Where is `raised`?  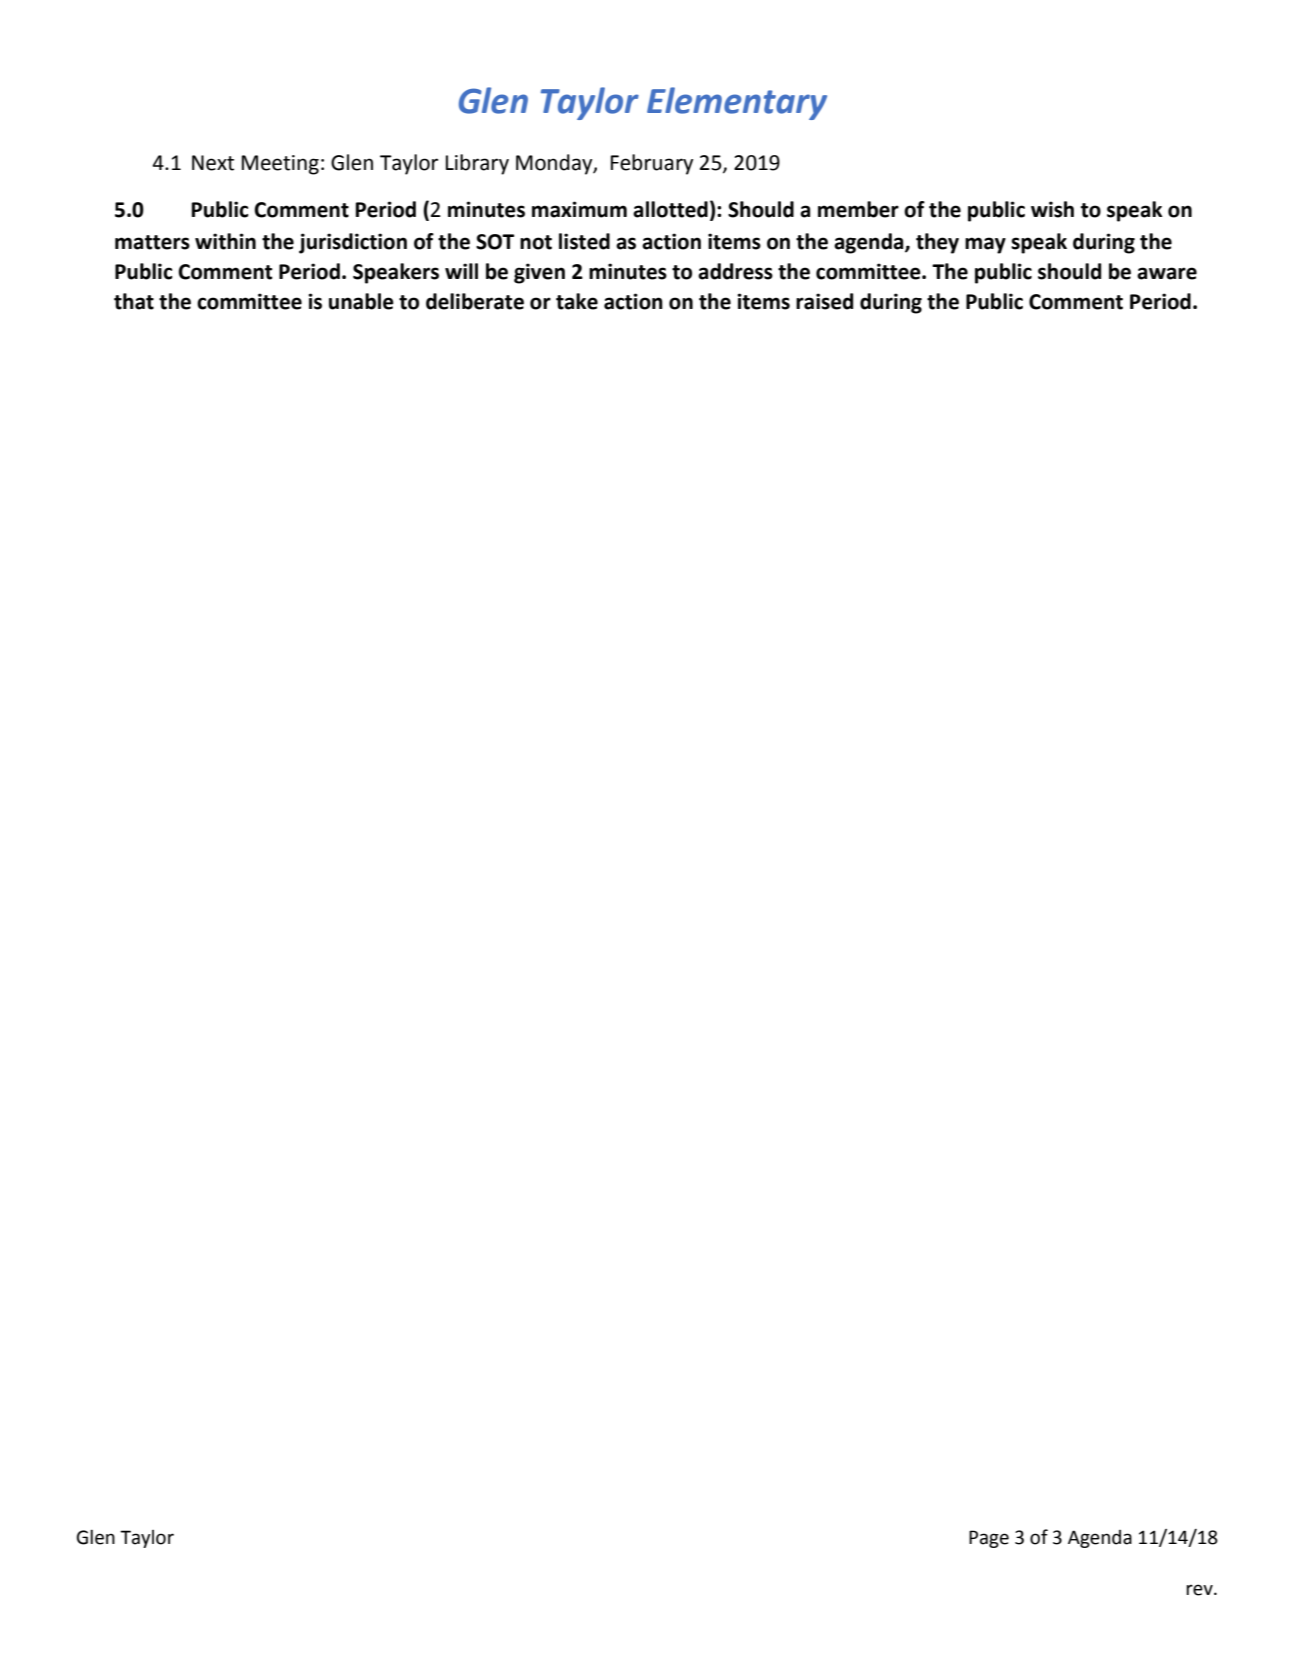 raised is located at coordinates (824, 301).
